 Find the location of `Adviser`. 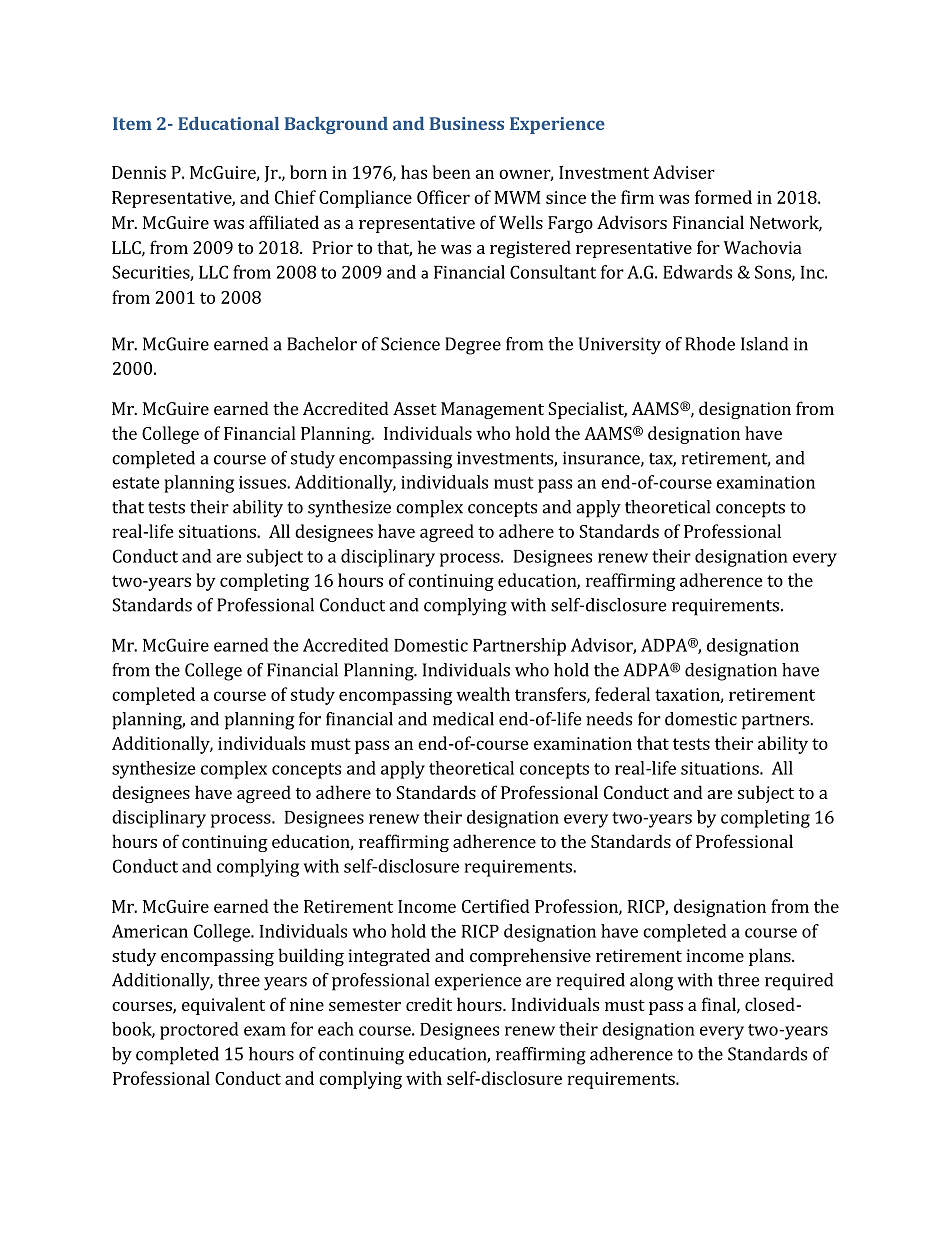

Adviser is located at coordinates (684, 172).
